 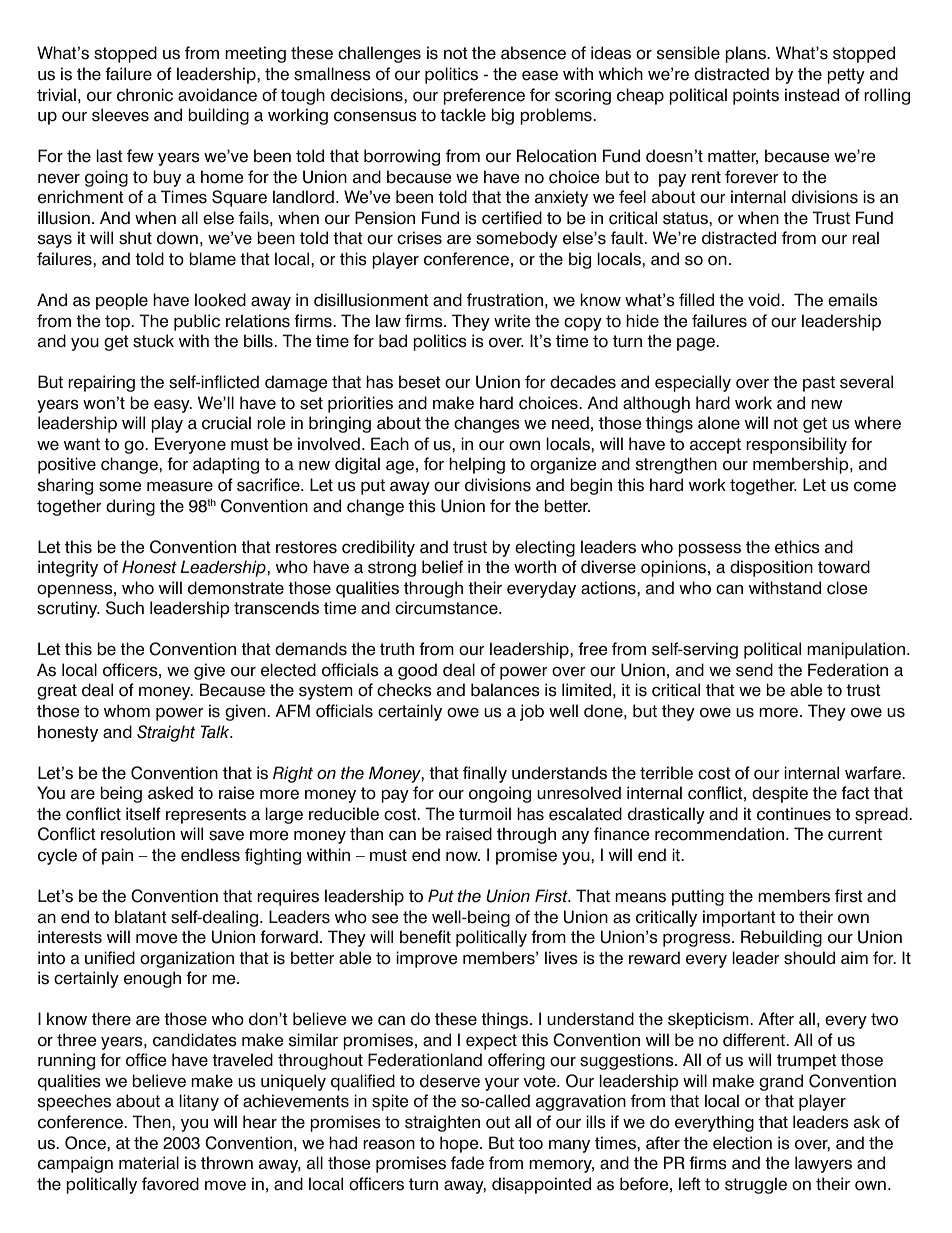 What do you see at coordinates (153, 341) in the image?
I see `stuck` at bounding box center [153, 341].
